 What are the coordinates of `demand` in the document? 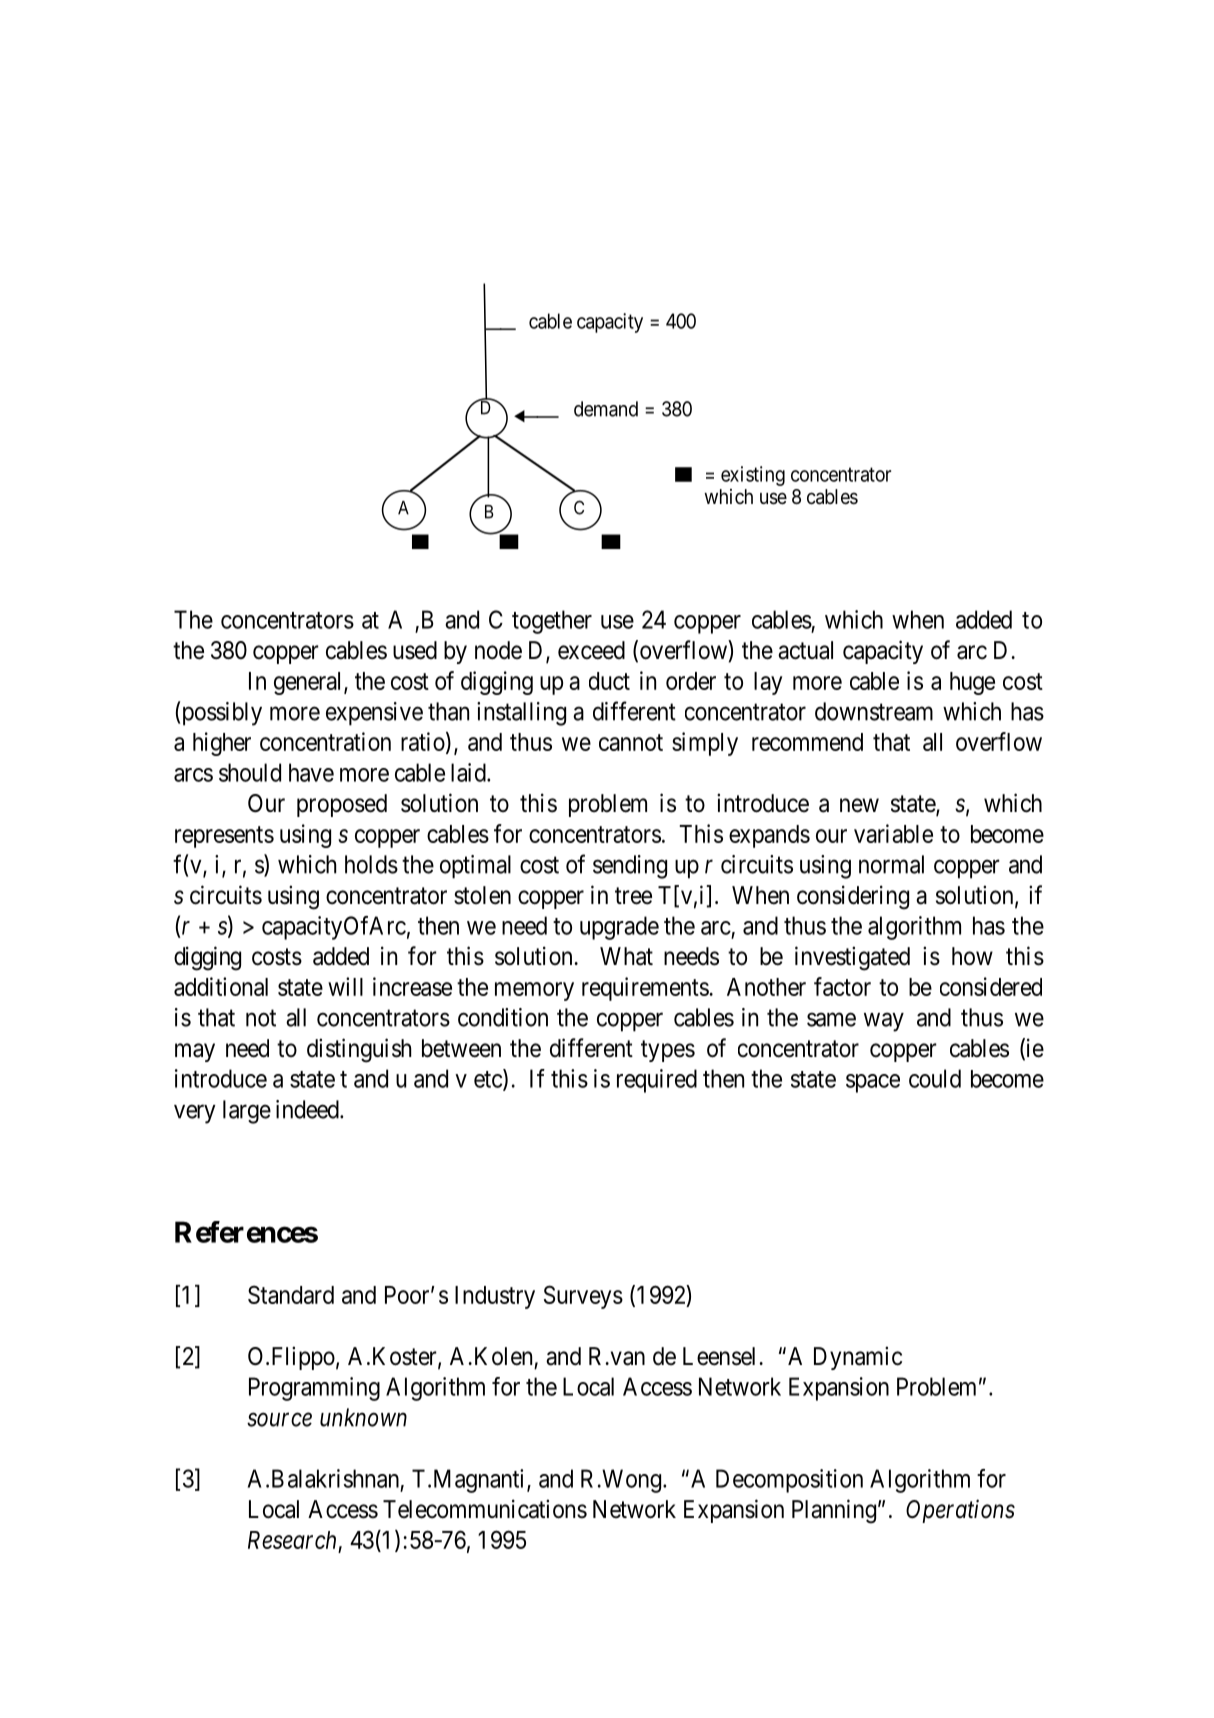 It's located at (606, 409).
